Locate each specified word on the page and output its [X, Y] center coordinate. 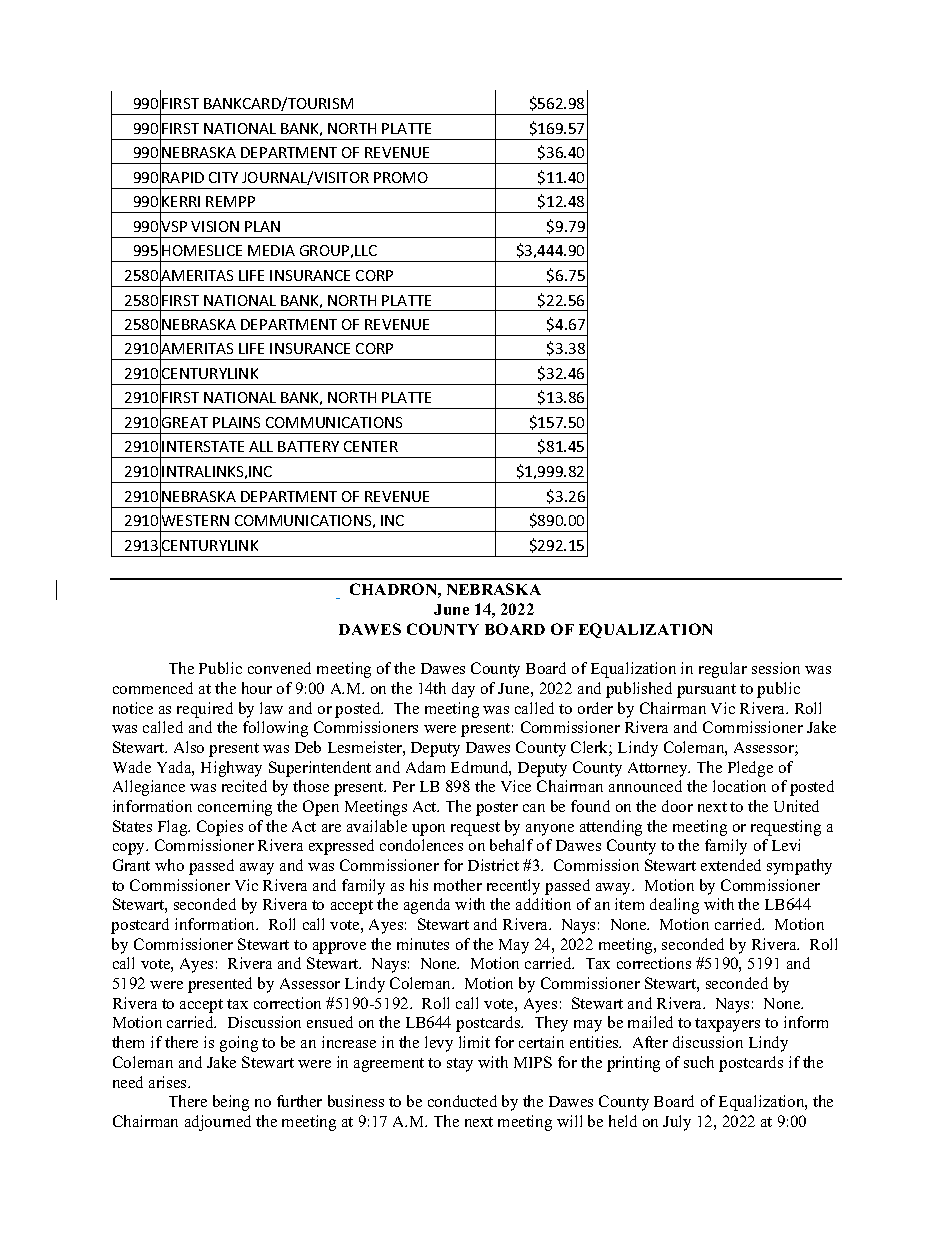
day [463, 690]
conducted [462, 1101]
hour [257, 688]
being [231, 1103]
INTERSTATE [203, 446]
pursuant [706, 691]
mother [458, 885]
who [169, 865]
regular [723, 670]
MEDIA [271, 250]
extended [731, 865]
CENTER [371, 446]
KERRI [181, 201]
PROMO [401, 177]
